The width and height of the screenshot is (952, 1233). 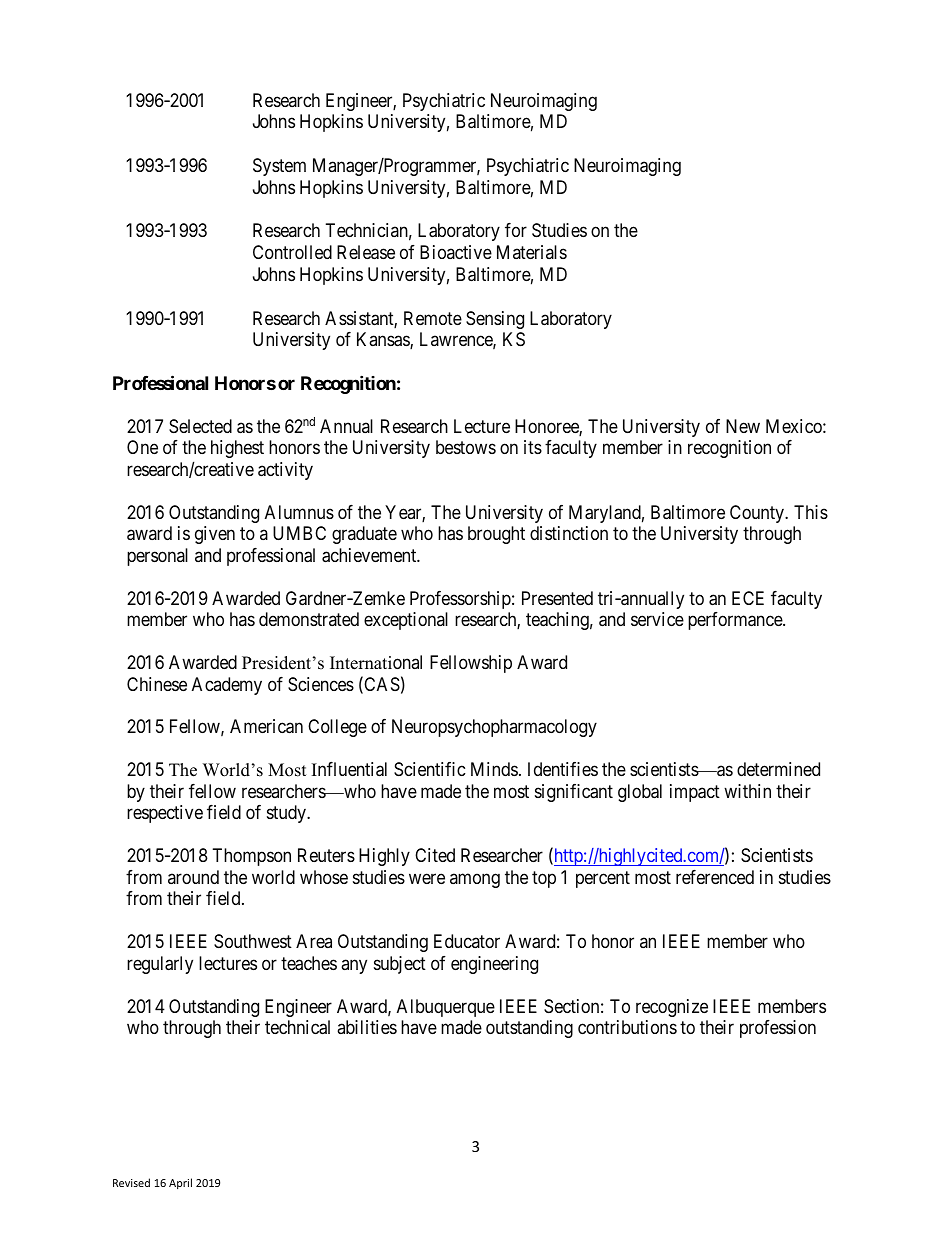 What do you see at coordinates (279, 167) in the screenshot?
I see `System` at bounding box center [279, 167].
